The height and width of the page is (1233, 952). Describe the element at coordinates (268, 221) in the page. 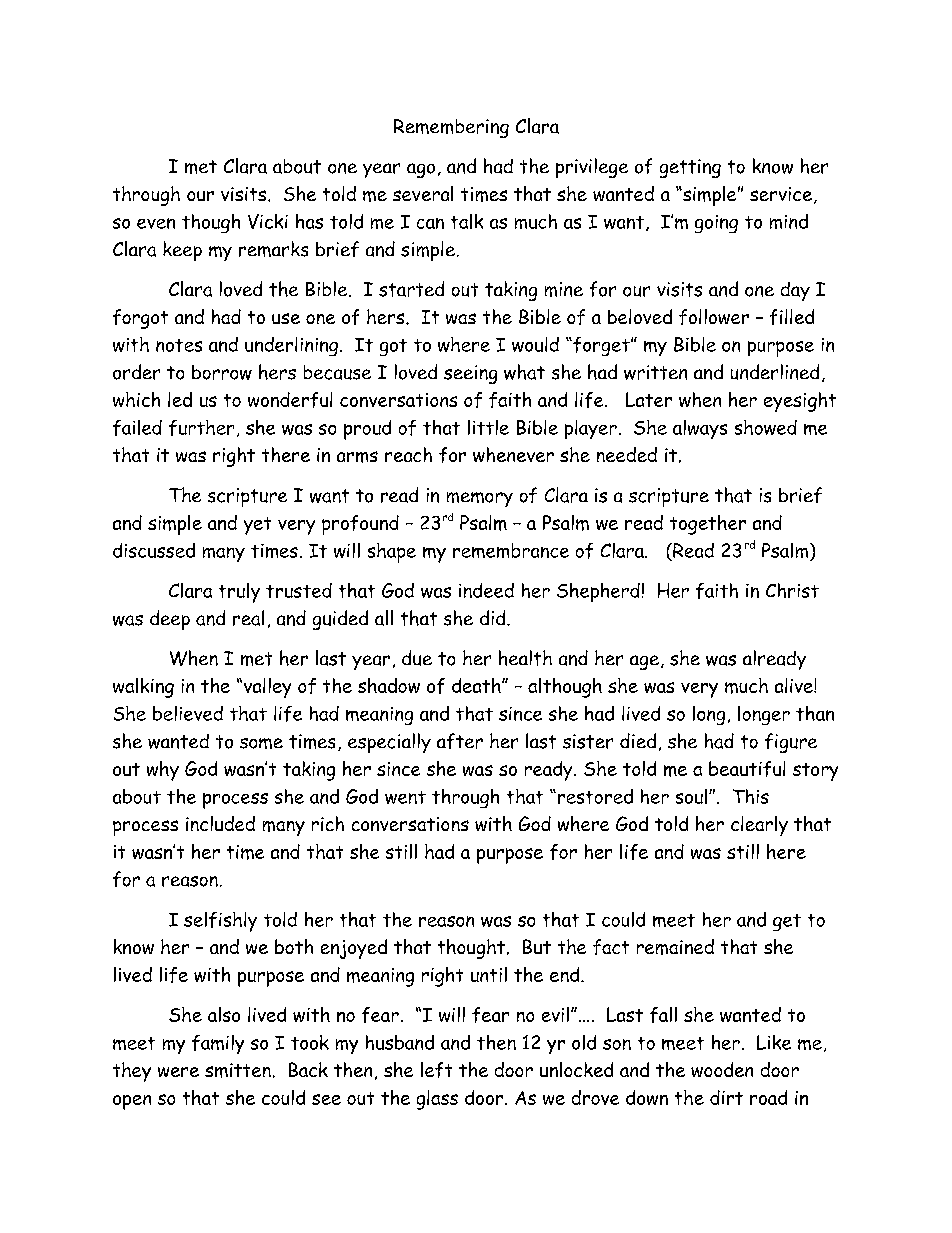

I see `Vicki` at that location.
